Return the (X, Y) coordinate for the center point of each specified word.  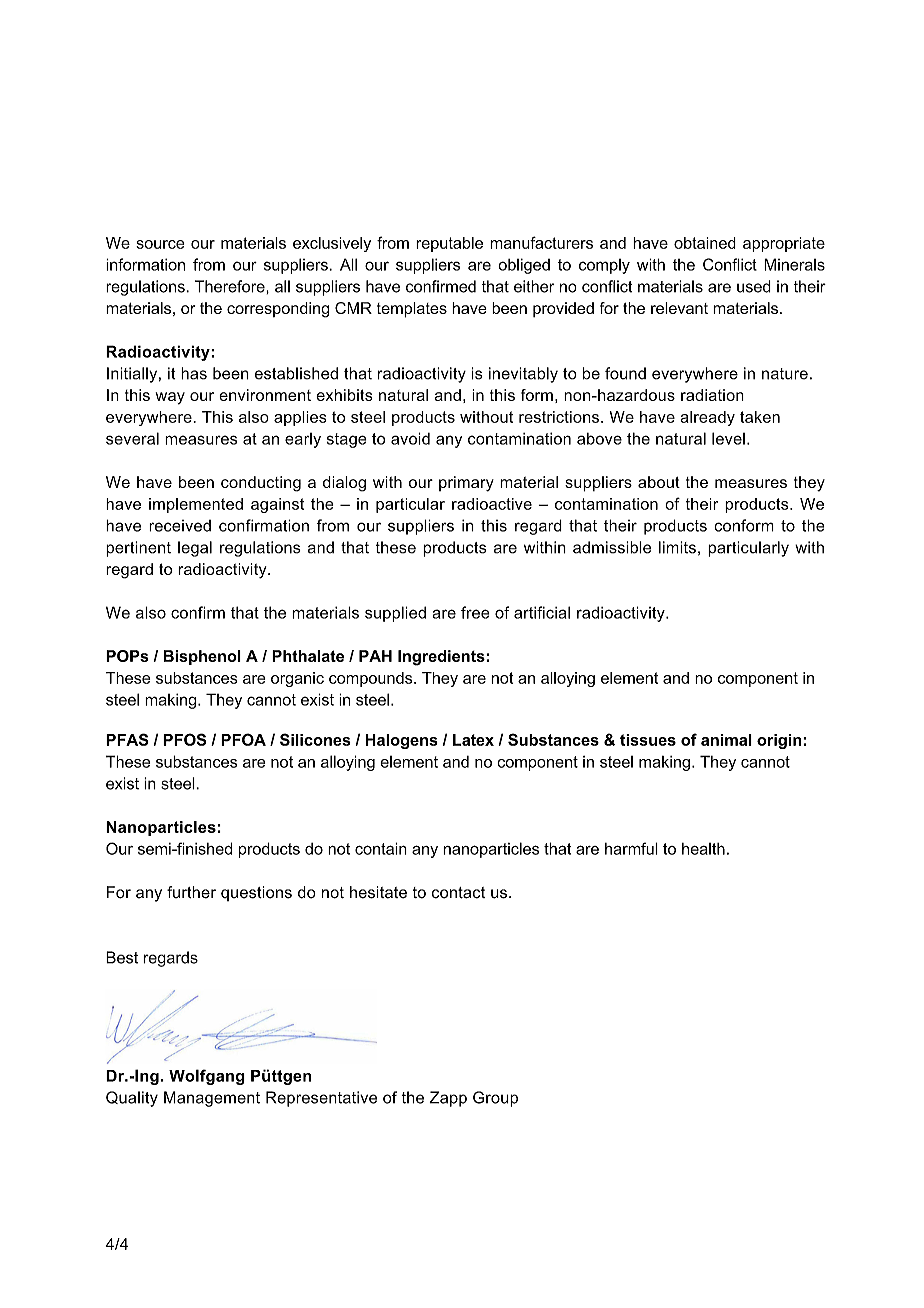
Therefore (231, 286)
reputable (449, 244)
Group (495, 1099)
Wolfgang (207, 1077)
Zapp (448, 1099)
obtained (705, 243)
